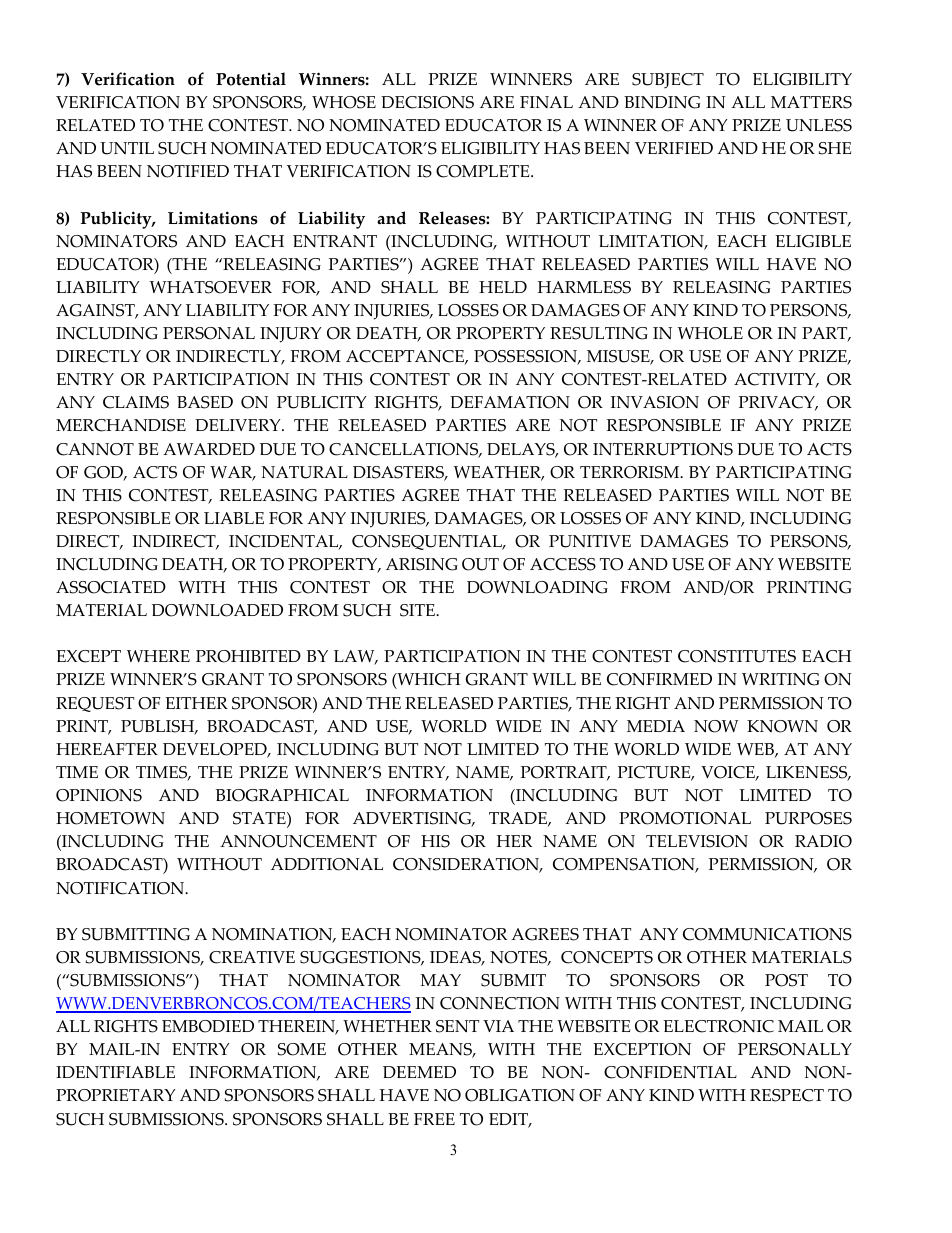 The height and width of the page is (1233, 952). Describe the element at coordinates (419, 1072) in the page. I see `DEEMED` at that location.
